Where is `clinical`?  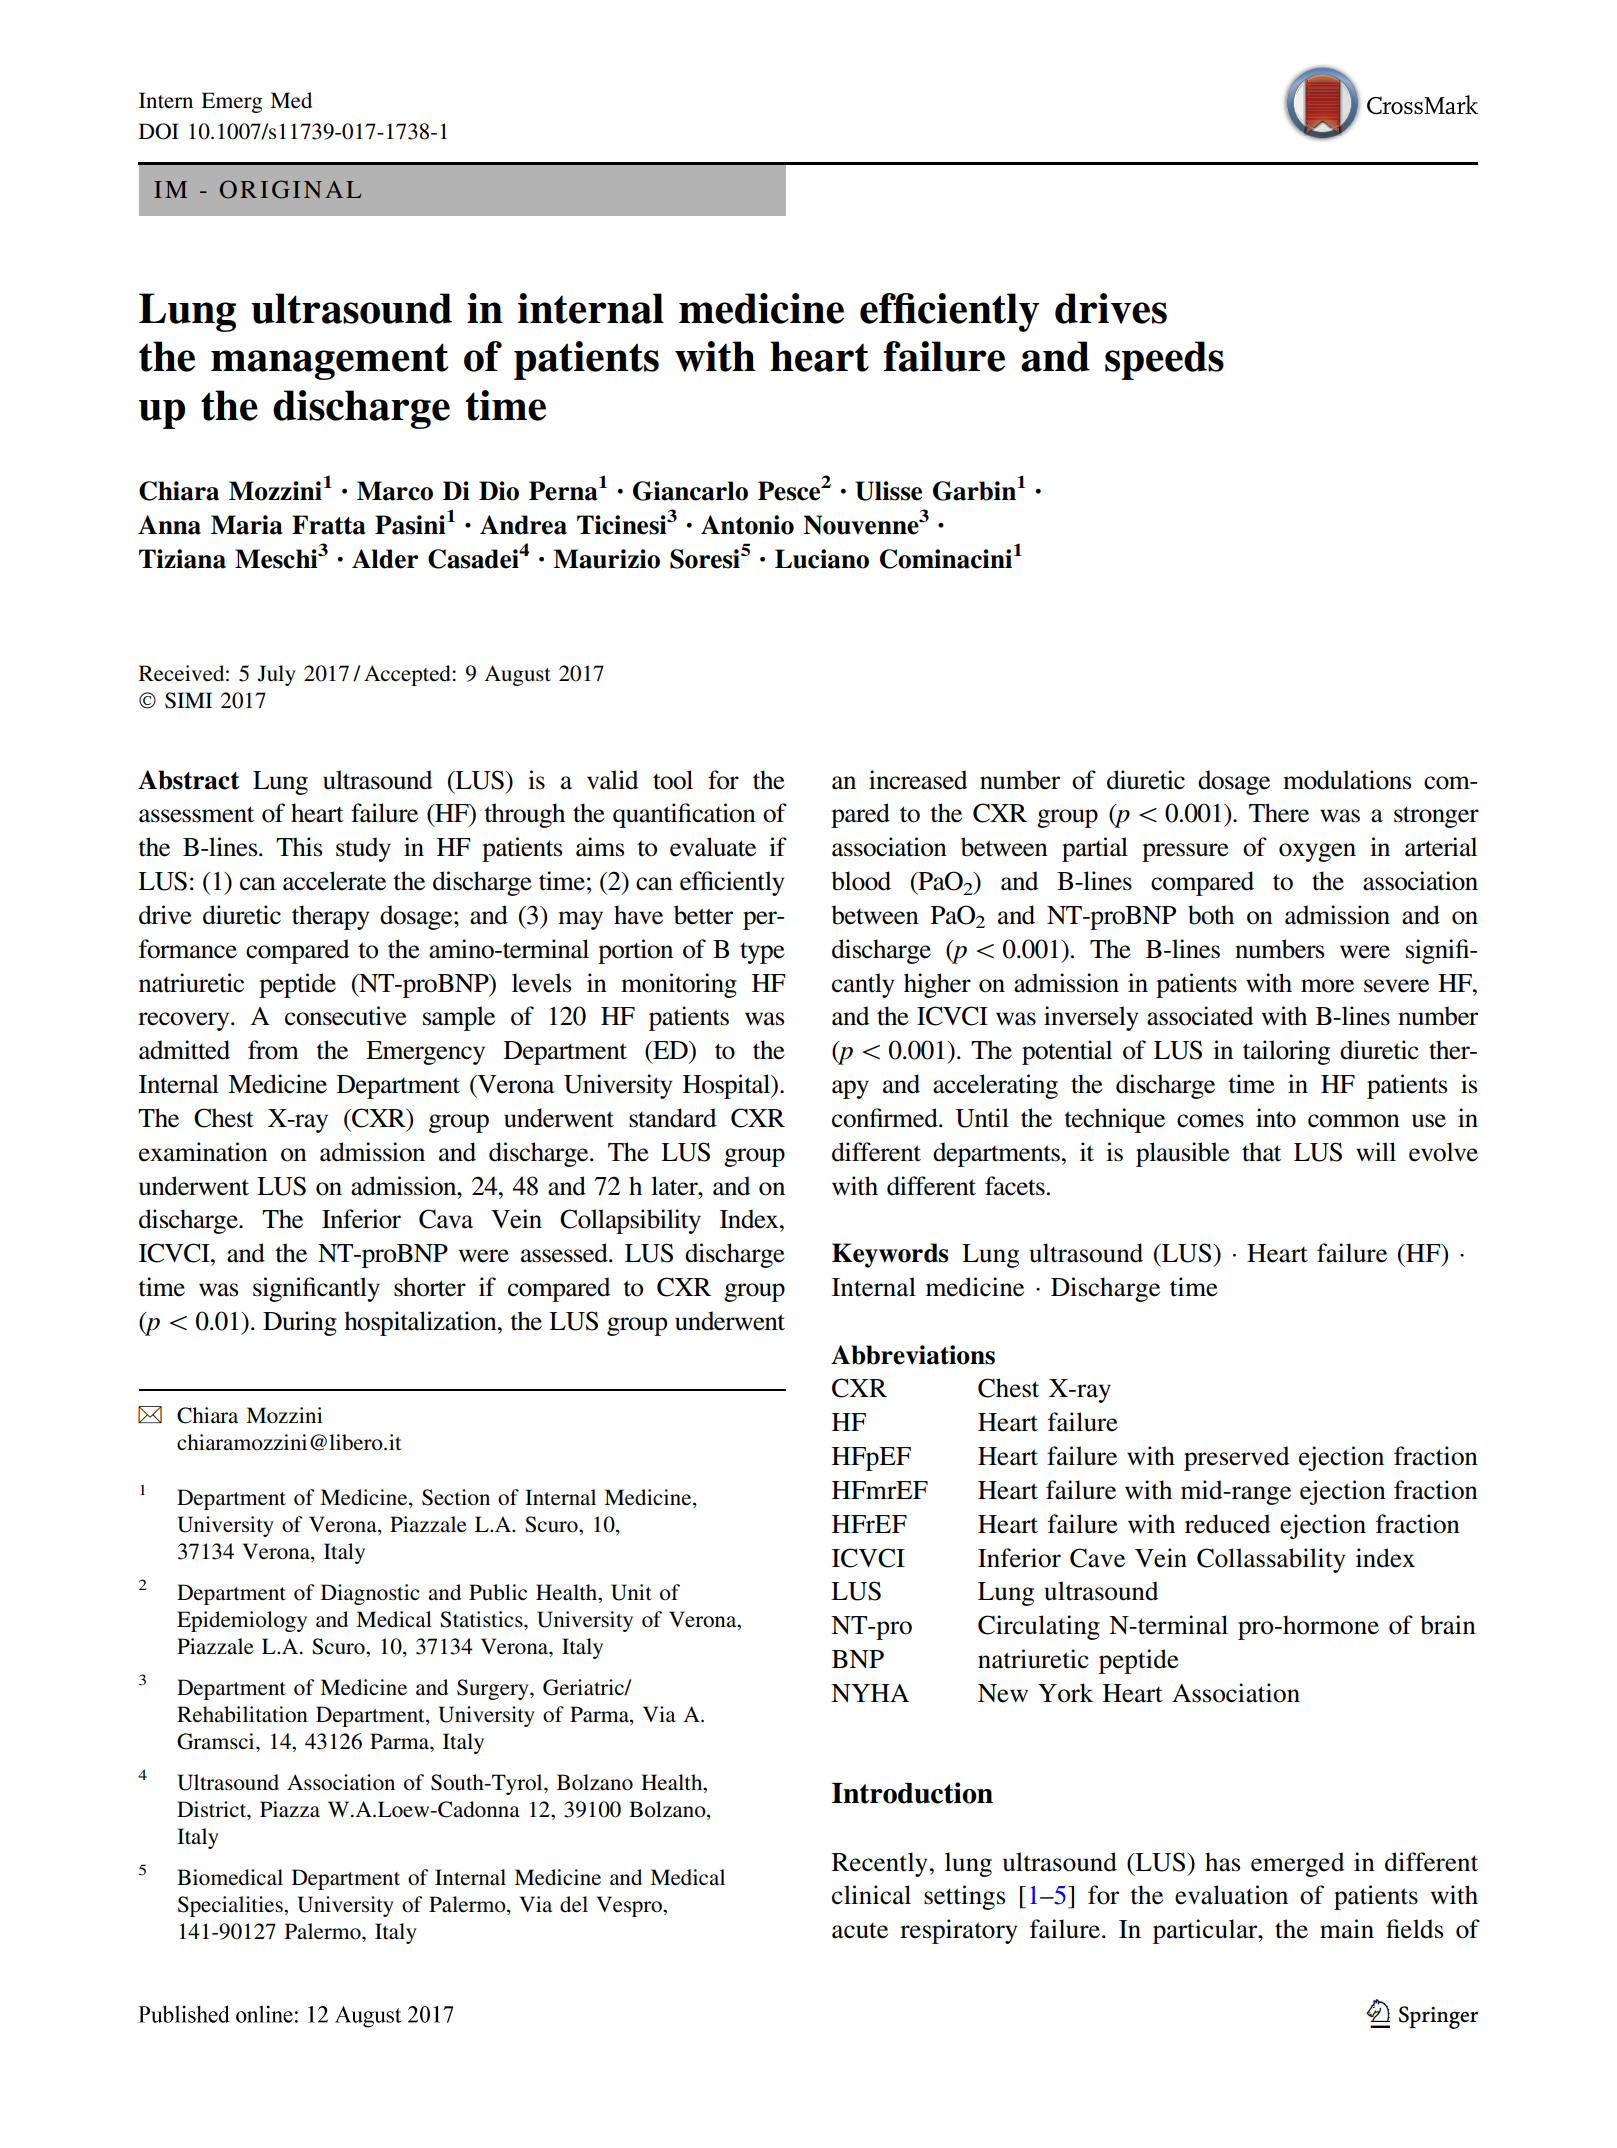 clinical is located at coordinates (871, 1895).
